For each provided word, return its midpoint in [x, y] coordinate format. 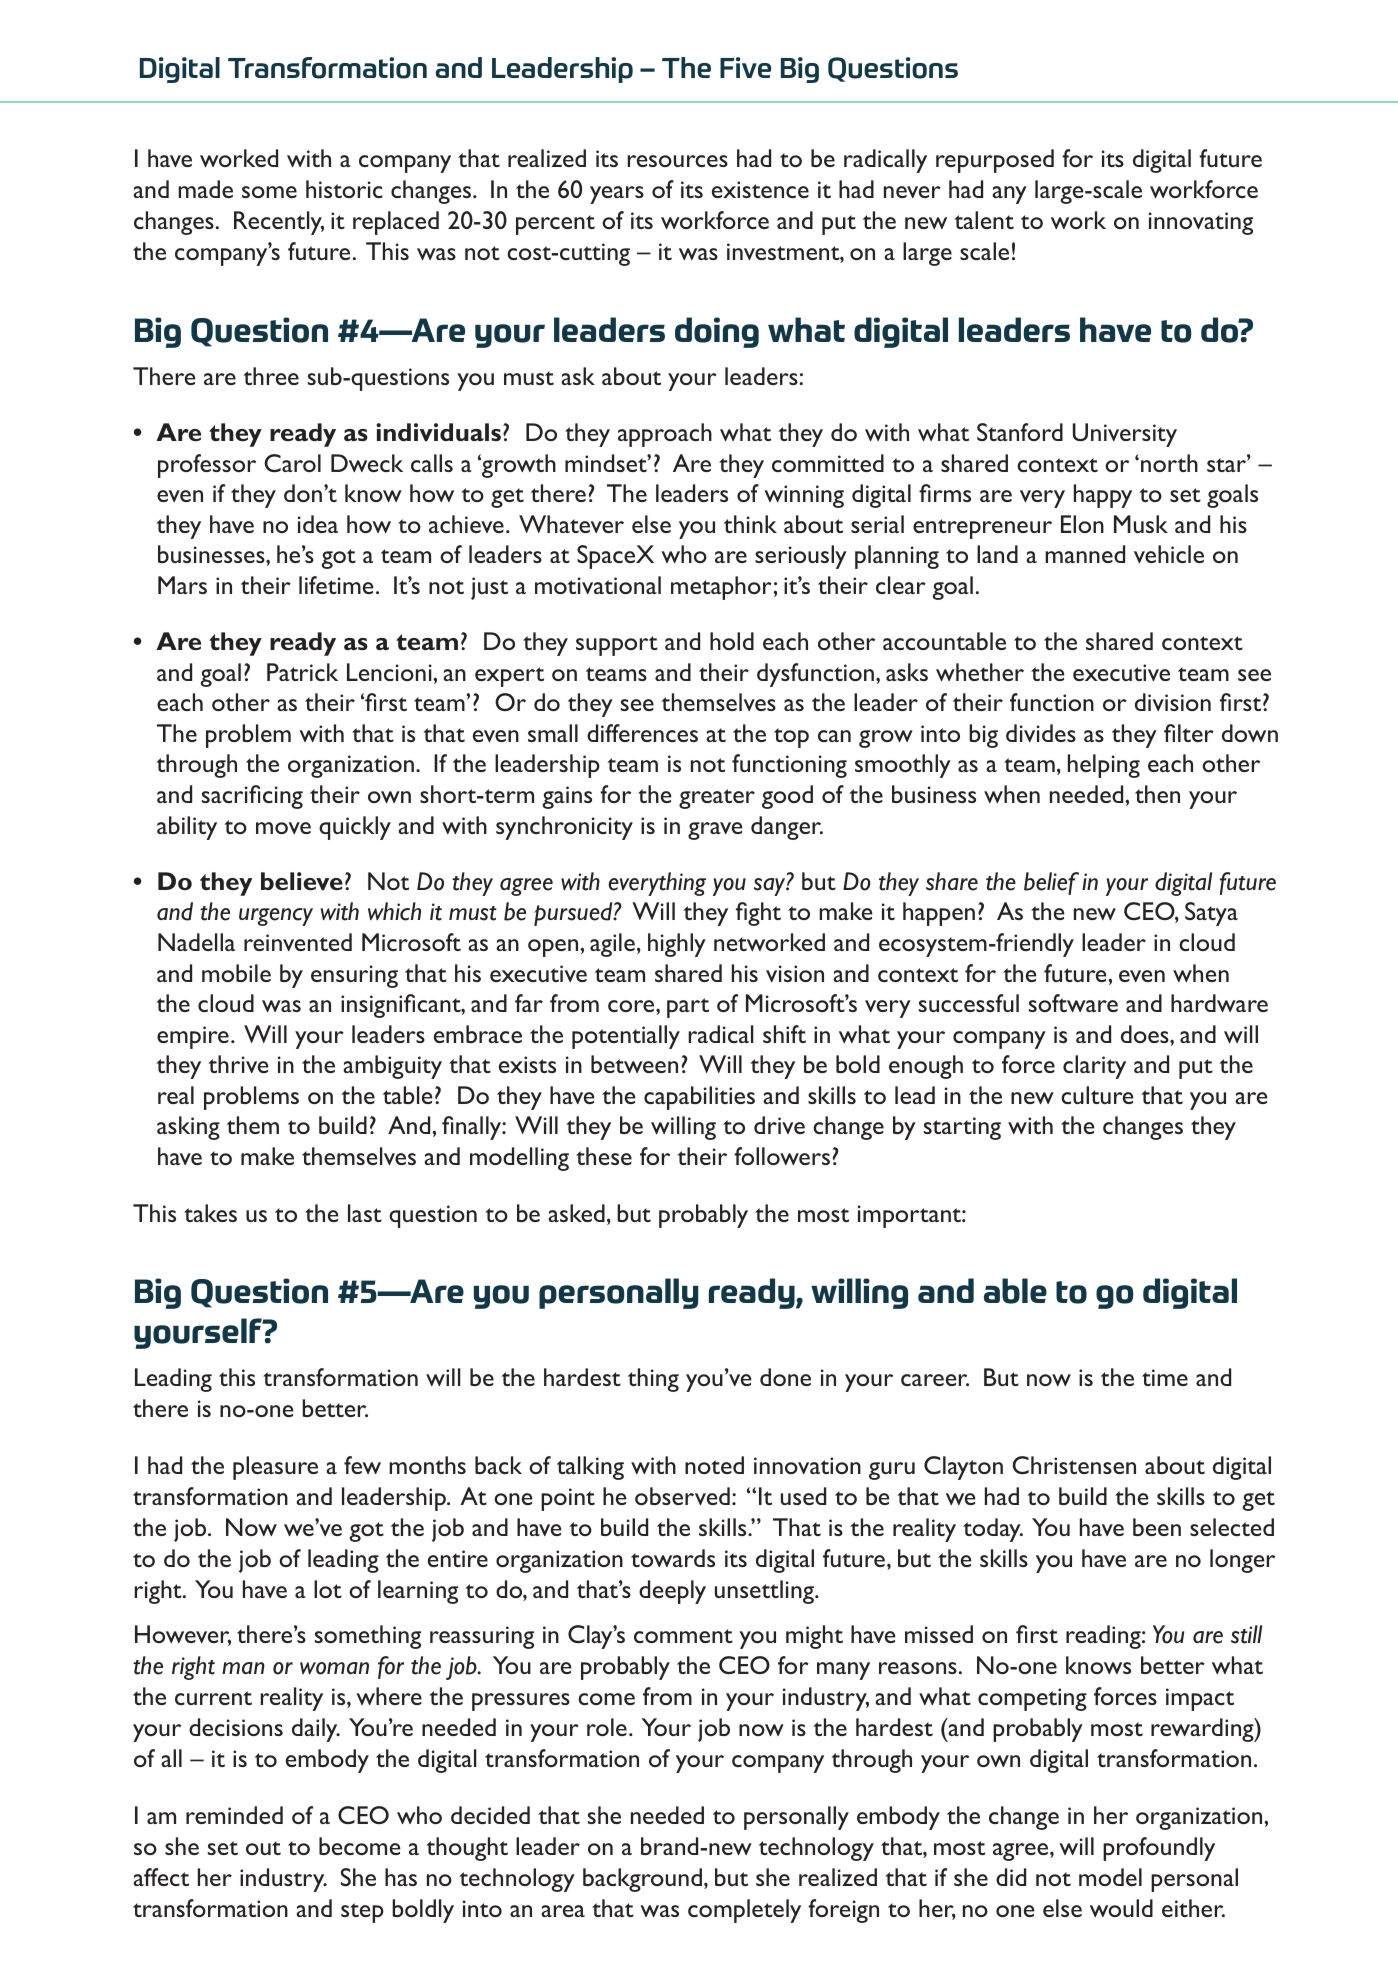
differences [642, 733]
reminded [234, 1815]
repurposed [995, 161]
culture [1097, 1095]
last [365, 1213]
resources [677, 161]
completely [744, 1911]
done [785, 1377]
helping [1104, 766]
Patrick [302, 672]
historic [344, 189]
